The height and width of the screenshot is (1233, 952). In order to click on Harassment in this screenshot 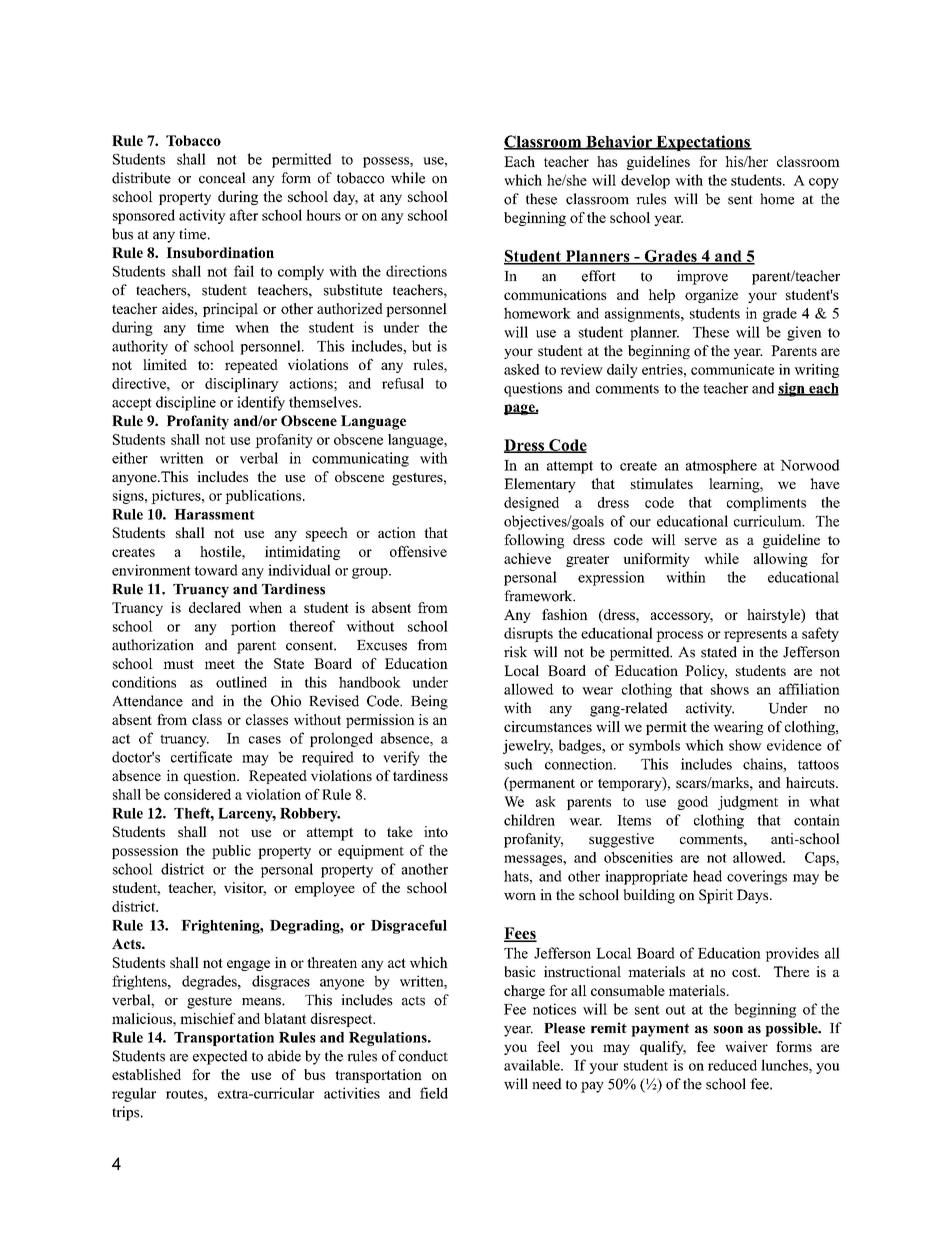, I will do `click(214, 514)`.
